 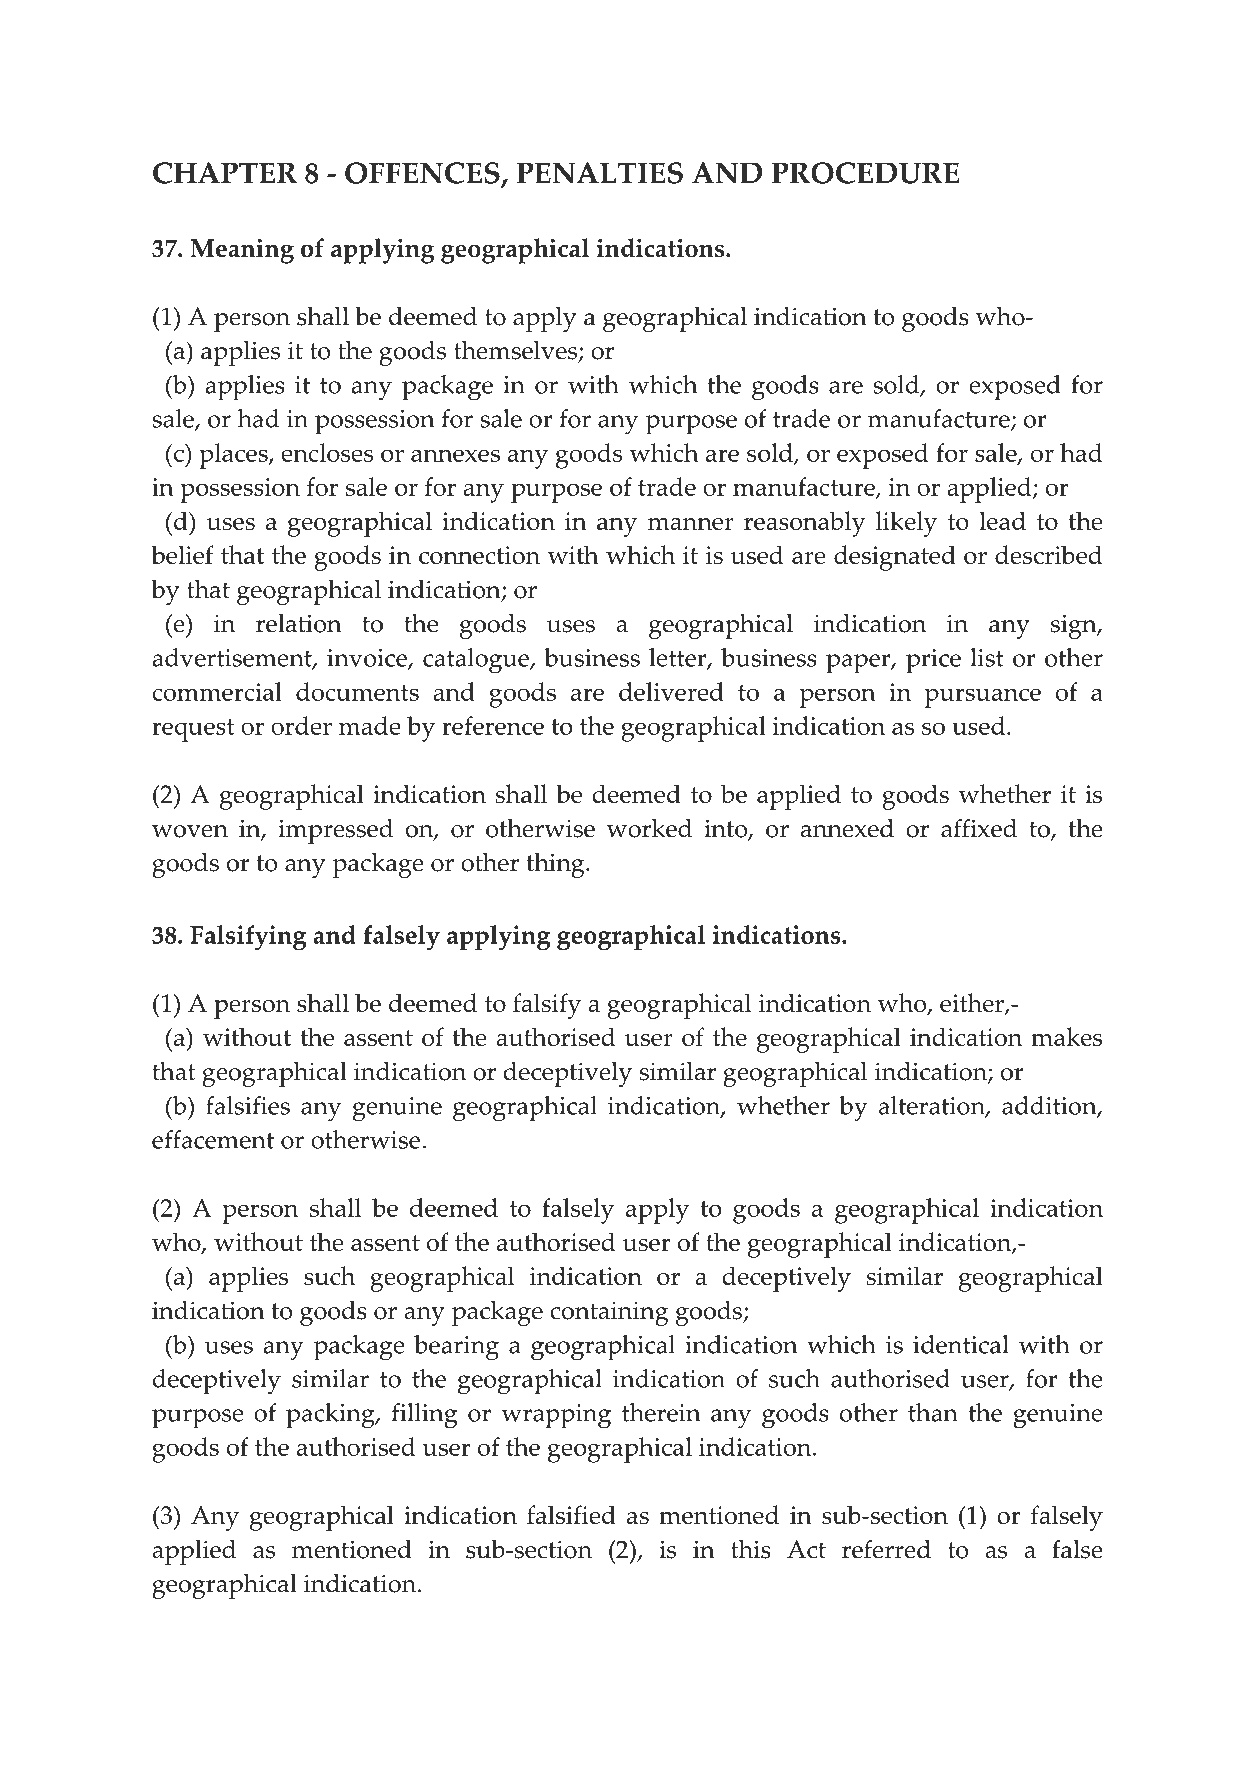 I want to click on packing, so click(x=331, y=1416).
